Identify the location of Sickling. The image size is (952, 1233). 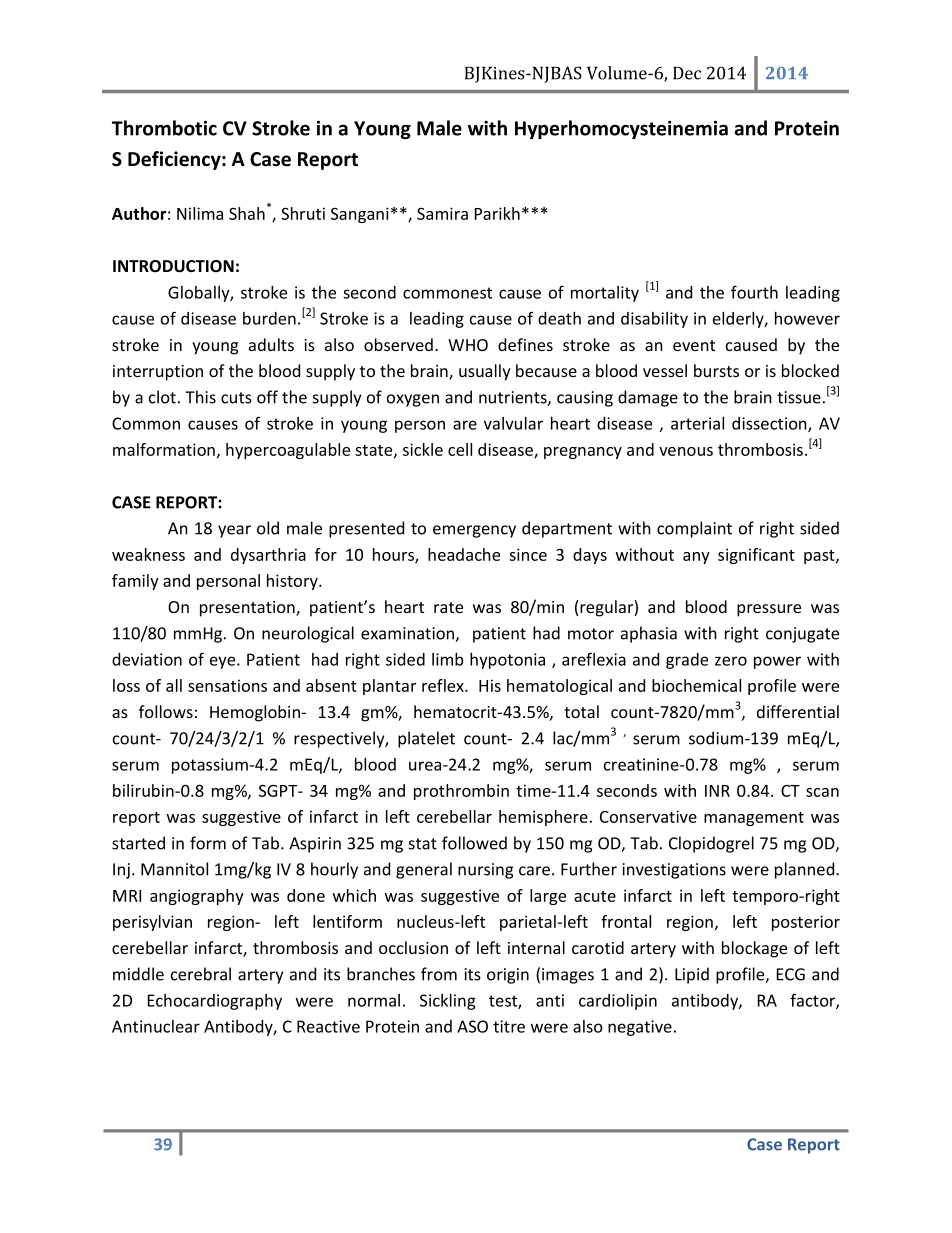
(448, 1002).
